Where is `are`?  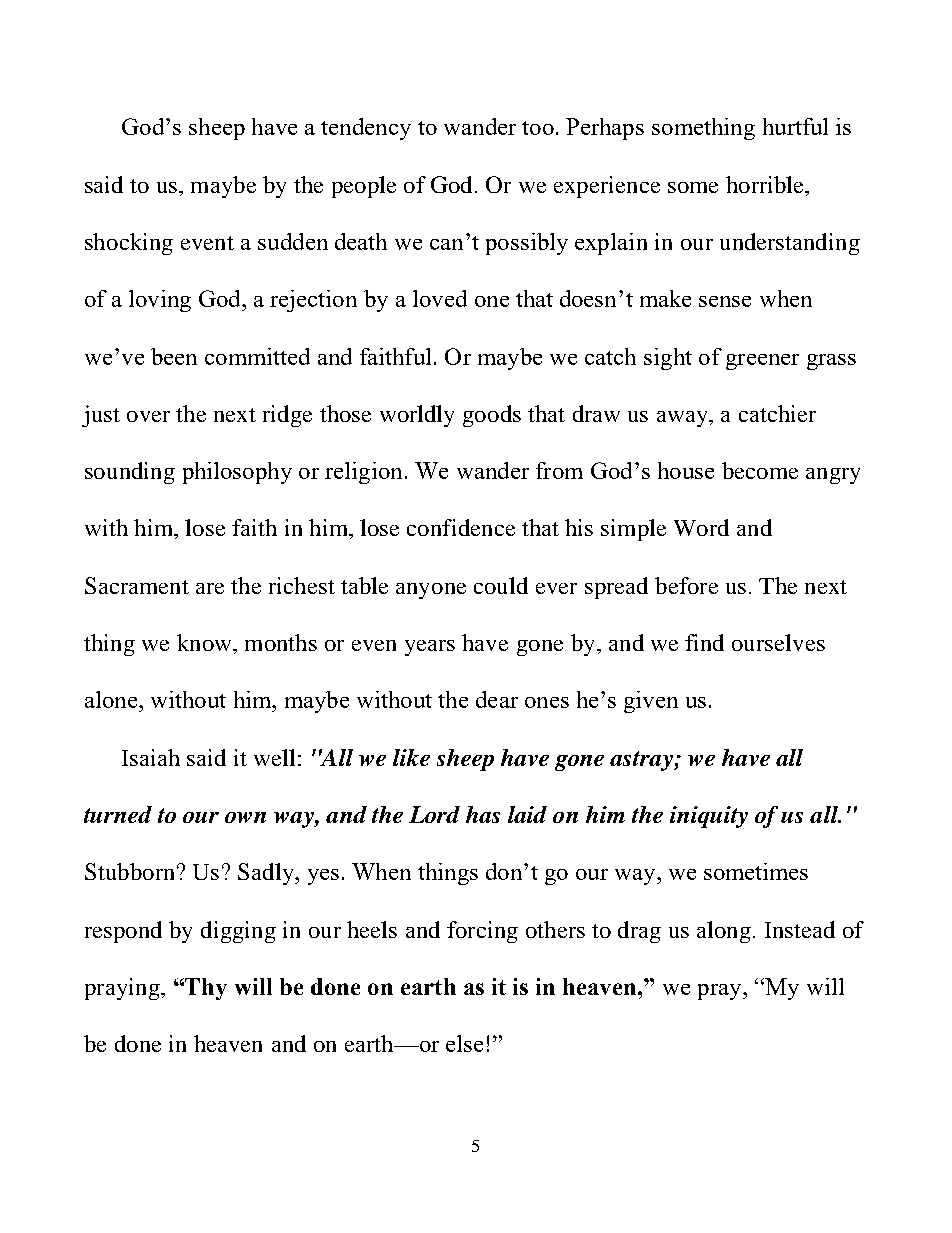
are is located at coordinates (210, 588).
